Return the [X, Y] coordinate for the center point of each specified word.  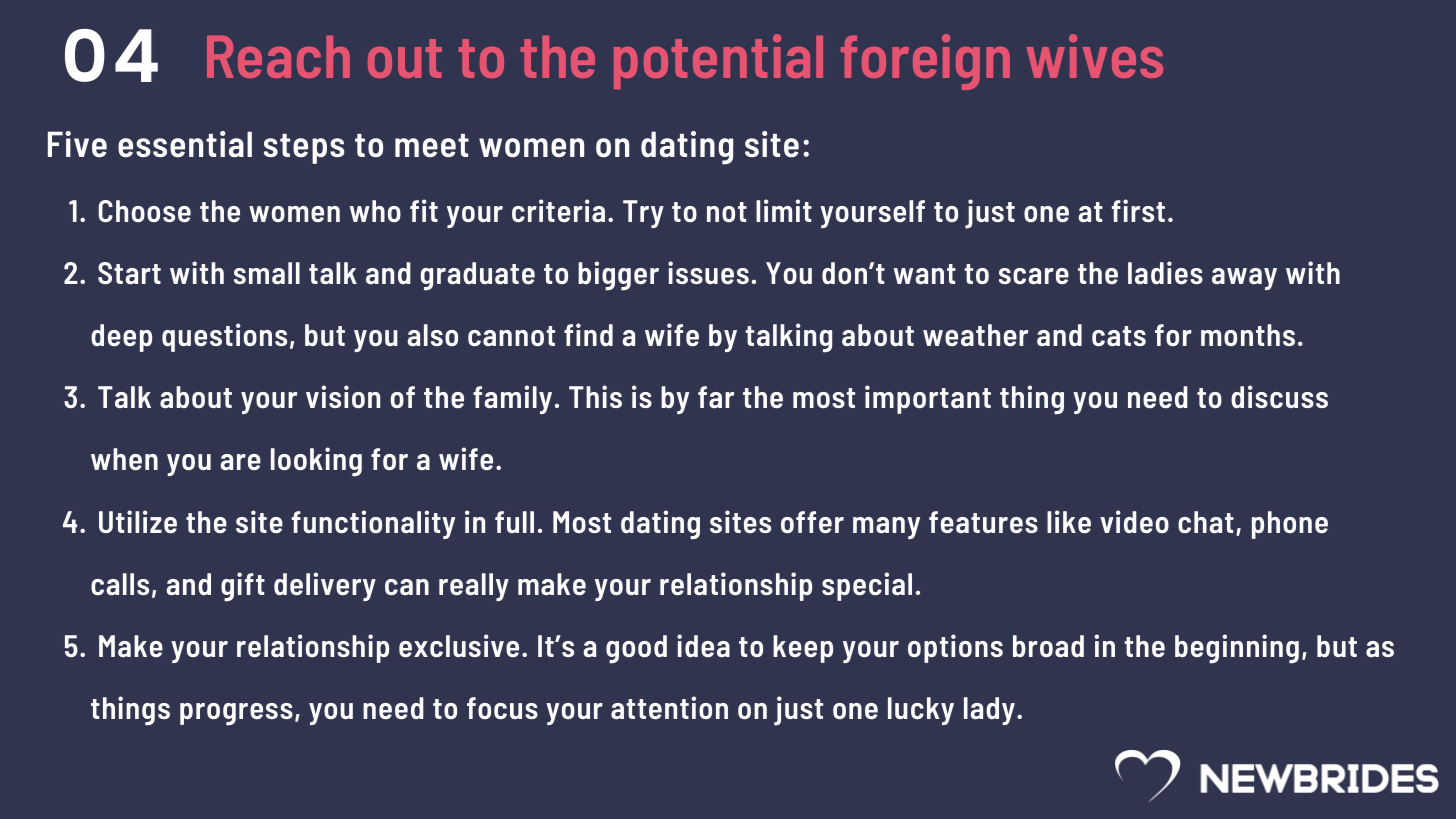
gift [243, 587]
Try [643, 214]
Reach [278, 56]
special [867, 586]
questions [224, 337]
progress [236, 714]
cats [1119, 336]
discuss [1279, 396]
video [1134, 521]
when [124, 459]
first [1138, 210]
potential [718, 61]
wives [1095, 56]
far [716, 397]
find [588, 334]
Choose [145, 211]
